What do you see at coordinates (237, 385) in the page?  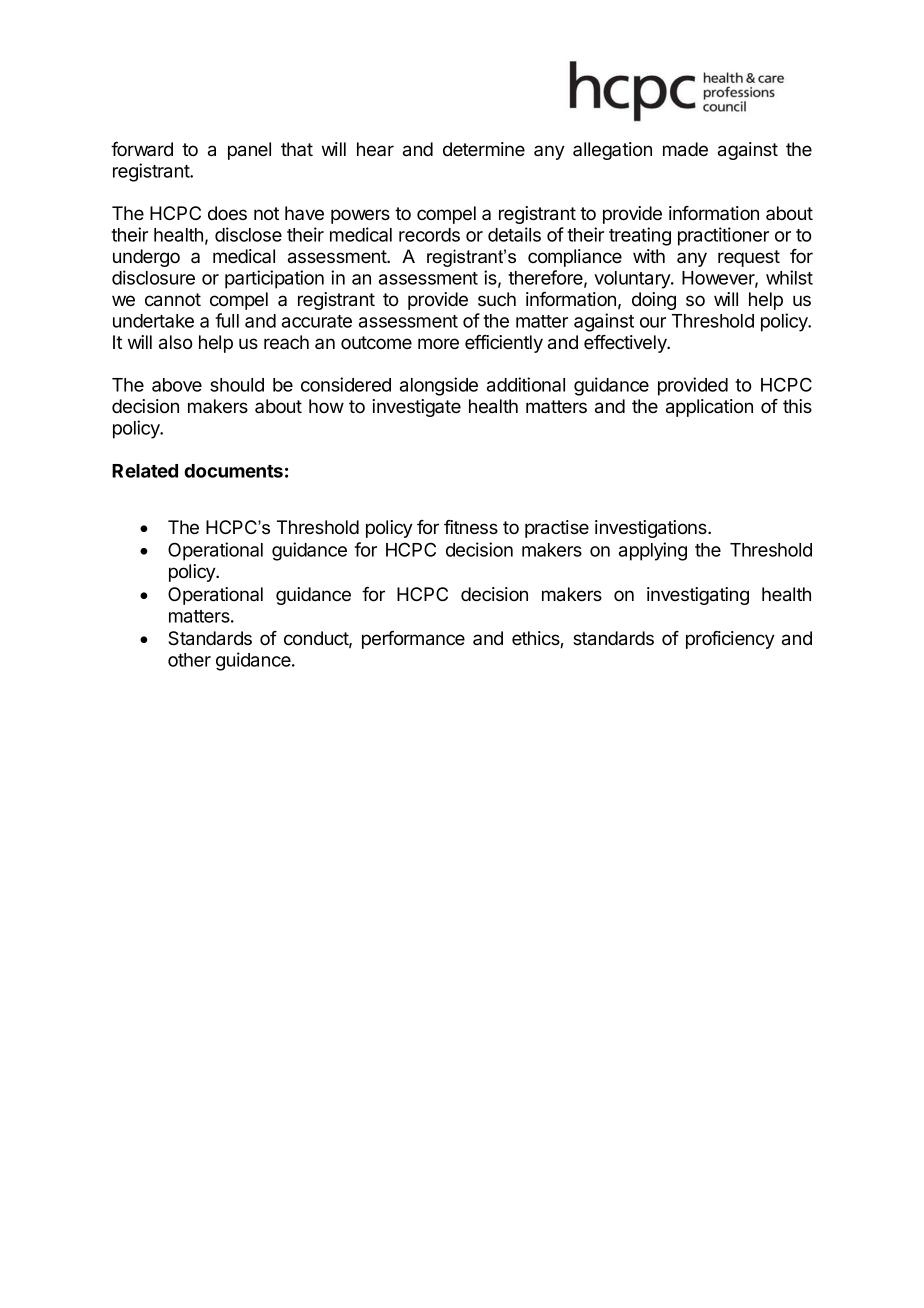 I see `should` at bounding box center [237, 385].
